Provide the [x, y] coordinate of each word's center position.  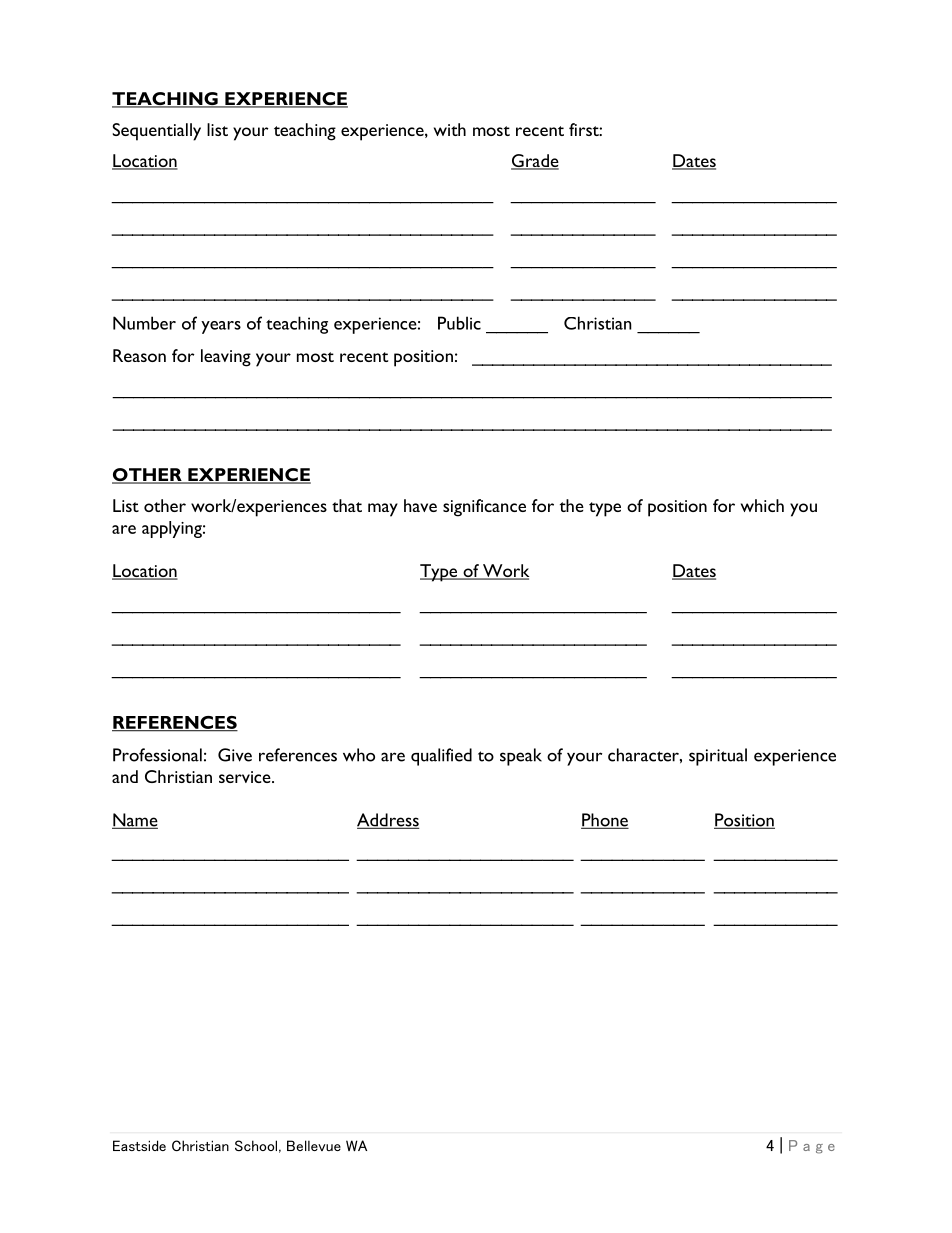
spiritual [718, 757]
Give [235, 755]
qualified [441, 757]
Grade [535, 162]
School [256, 1146]
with [450, 129]
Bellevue [314, 1145]
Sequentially [156, 132]
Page [812, 1147]
